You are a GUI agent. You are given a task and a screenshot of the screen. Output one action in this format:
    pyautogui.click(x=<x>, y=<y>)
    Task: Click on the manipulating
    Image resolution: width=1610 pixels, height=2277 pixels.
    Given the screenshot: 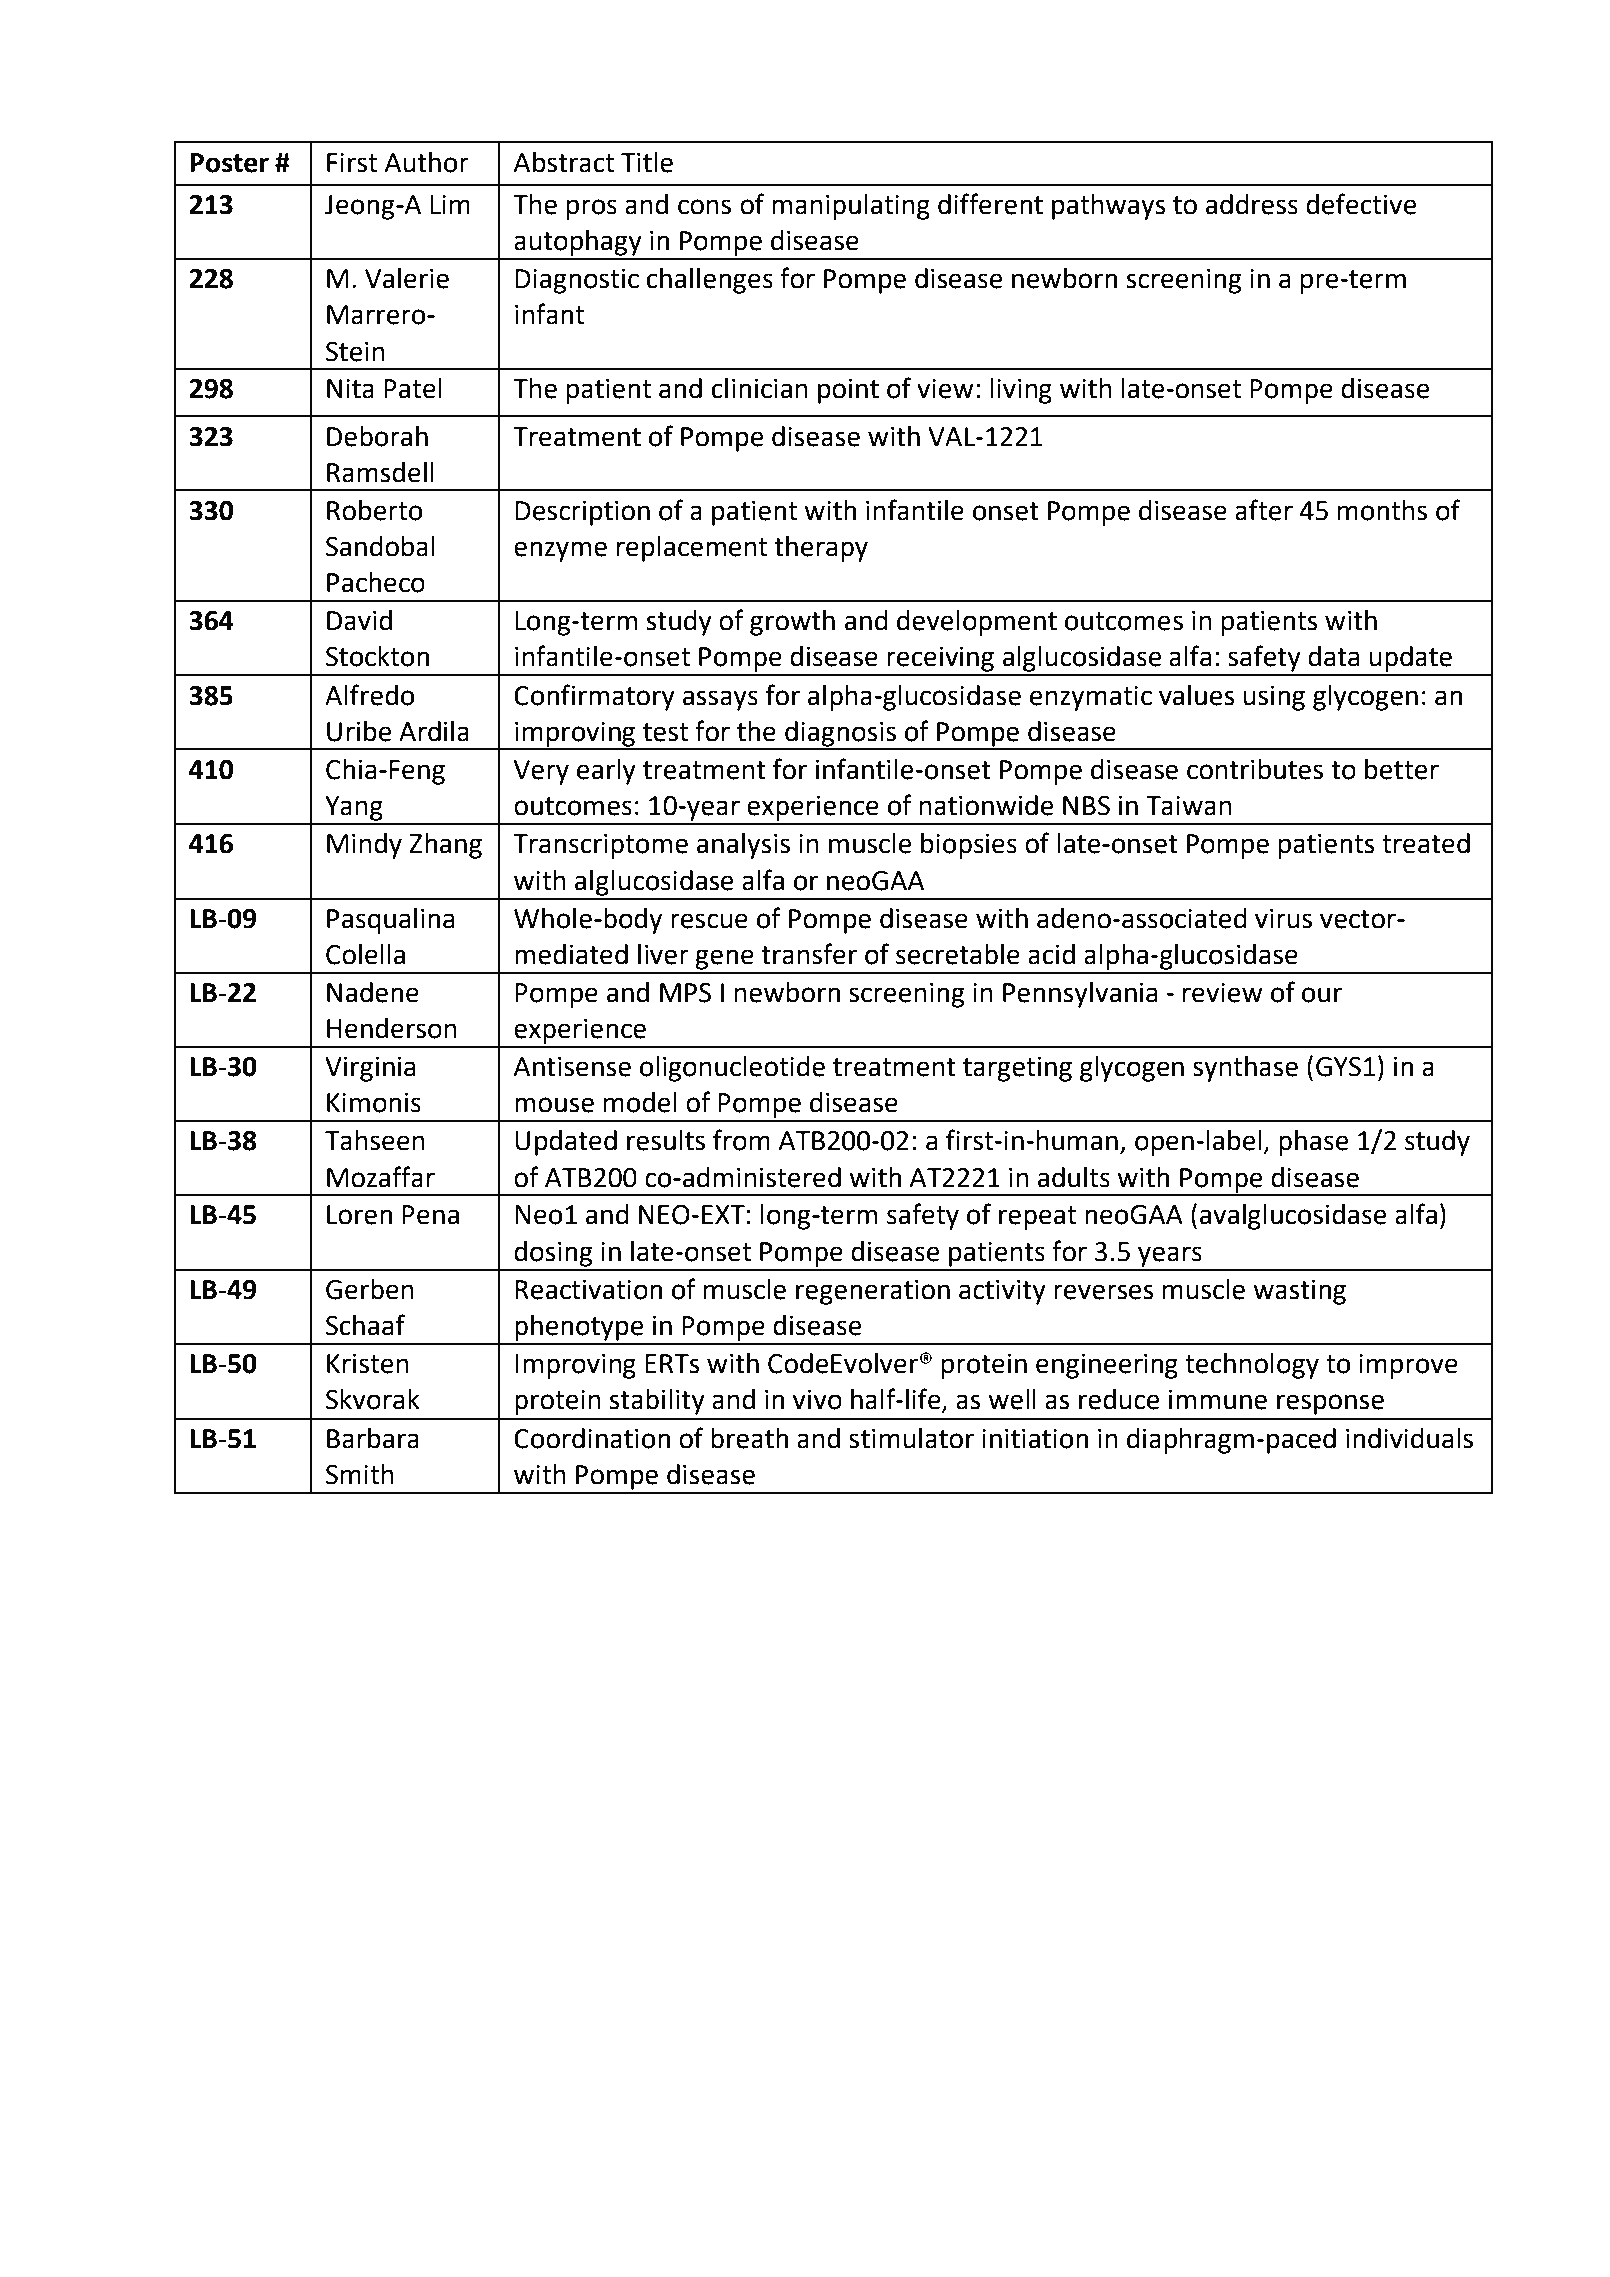 What is the action you would take?
    pyautogui.click(x=851, y=207)
